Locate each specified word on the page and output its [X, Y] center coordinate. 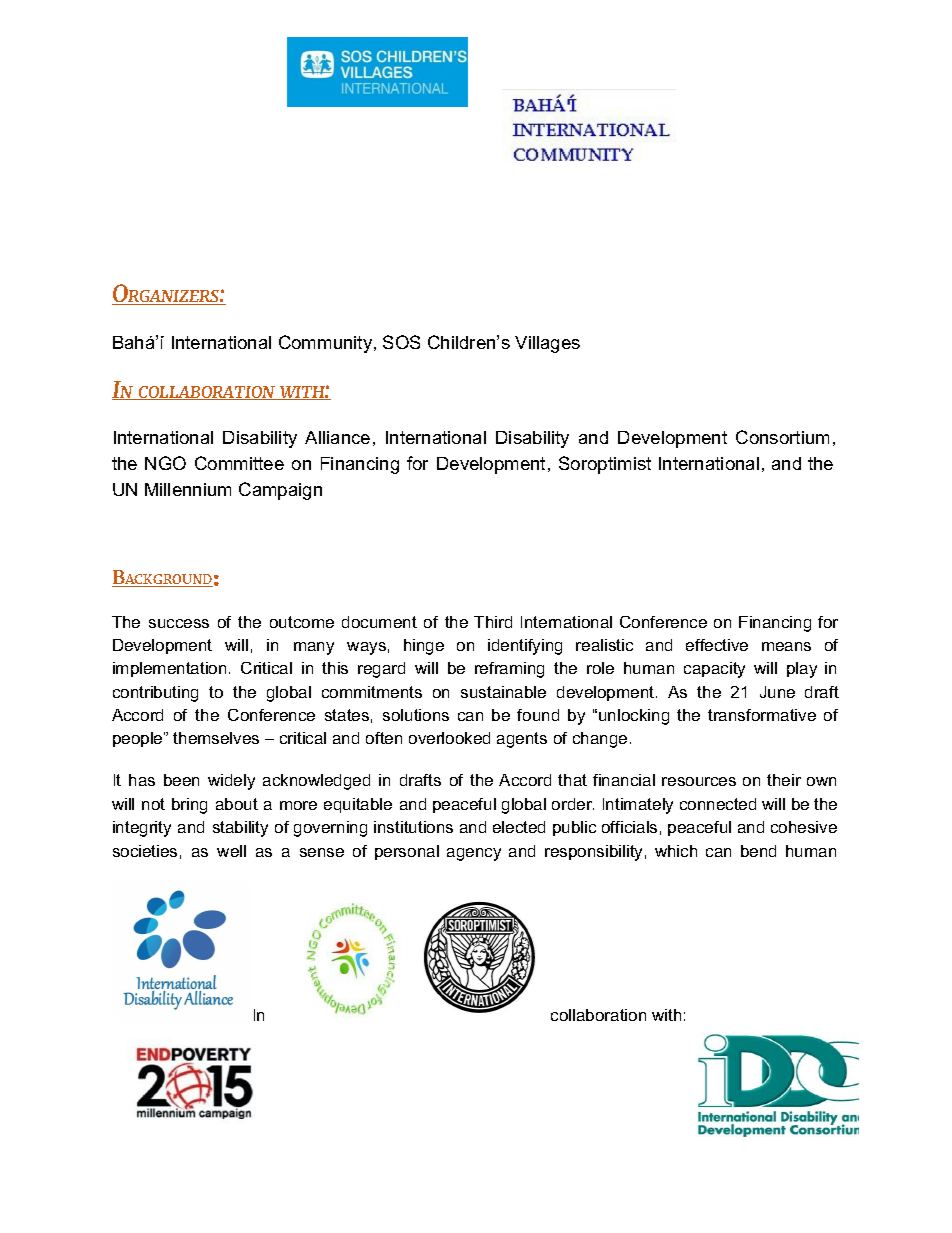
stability [240, 829]
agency [474, 854]
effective [717, 645]
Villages [547, 344]
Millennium [188, 489]
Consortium [782, 437]
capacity [714, 670]
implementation [169, 669]
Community [327, 344]
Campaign [280, 491]
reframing [509, 670]
